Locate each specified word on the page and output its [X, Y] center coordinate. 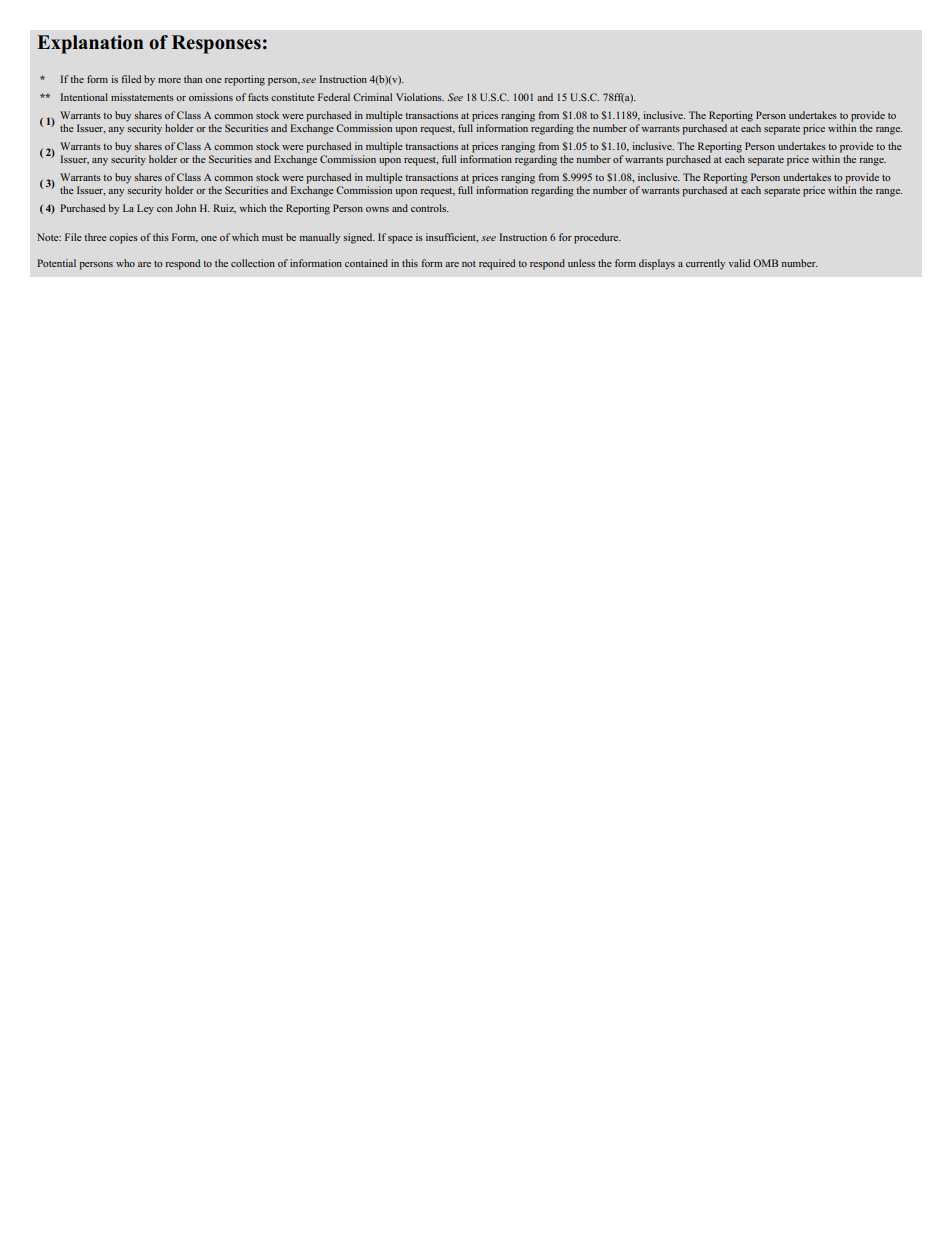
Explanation [90, 44]
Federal [334, 97]
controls [430, 208]
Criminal [372, 97]
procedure [597, 238]
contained [366, 263]
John [186, 208]
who [125, 263]
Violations [420, 97]
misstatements [142, 97]
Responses [216, 44]
